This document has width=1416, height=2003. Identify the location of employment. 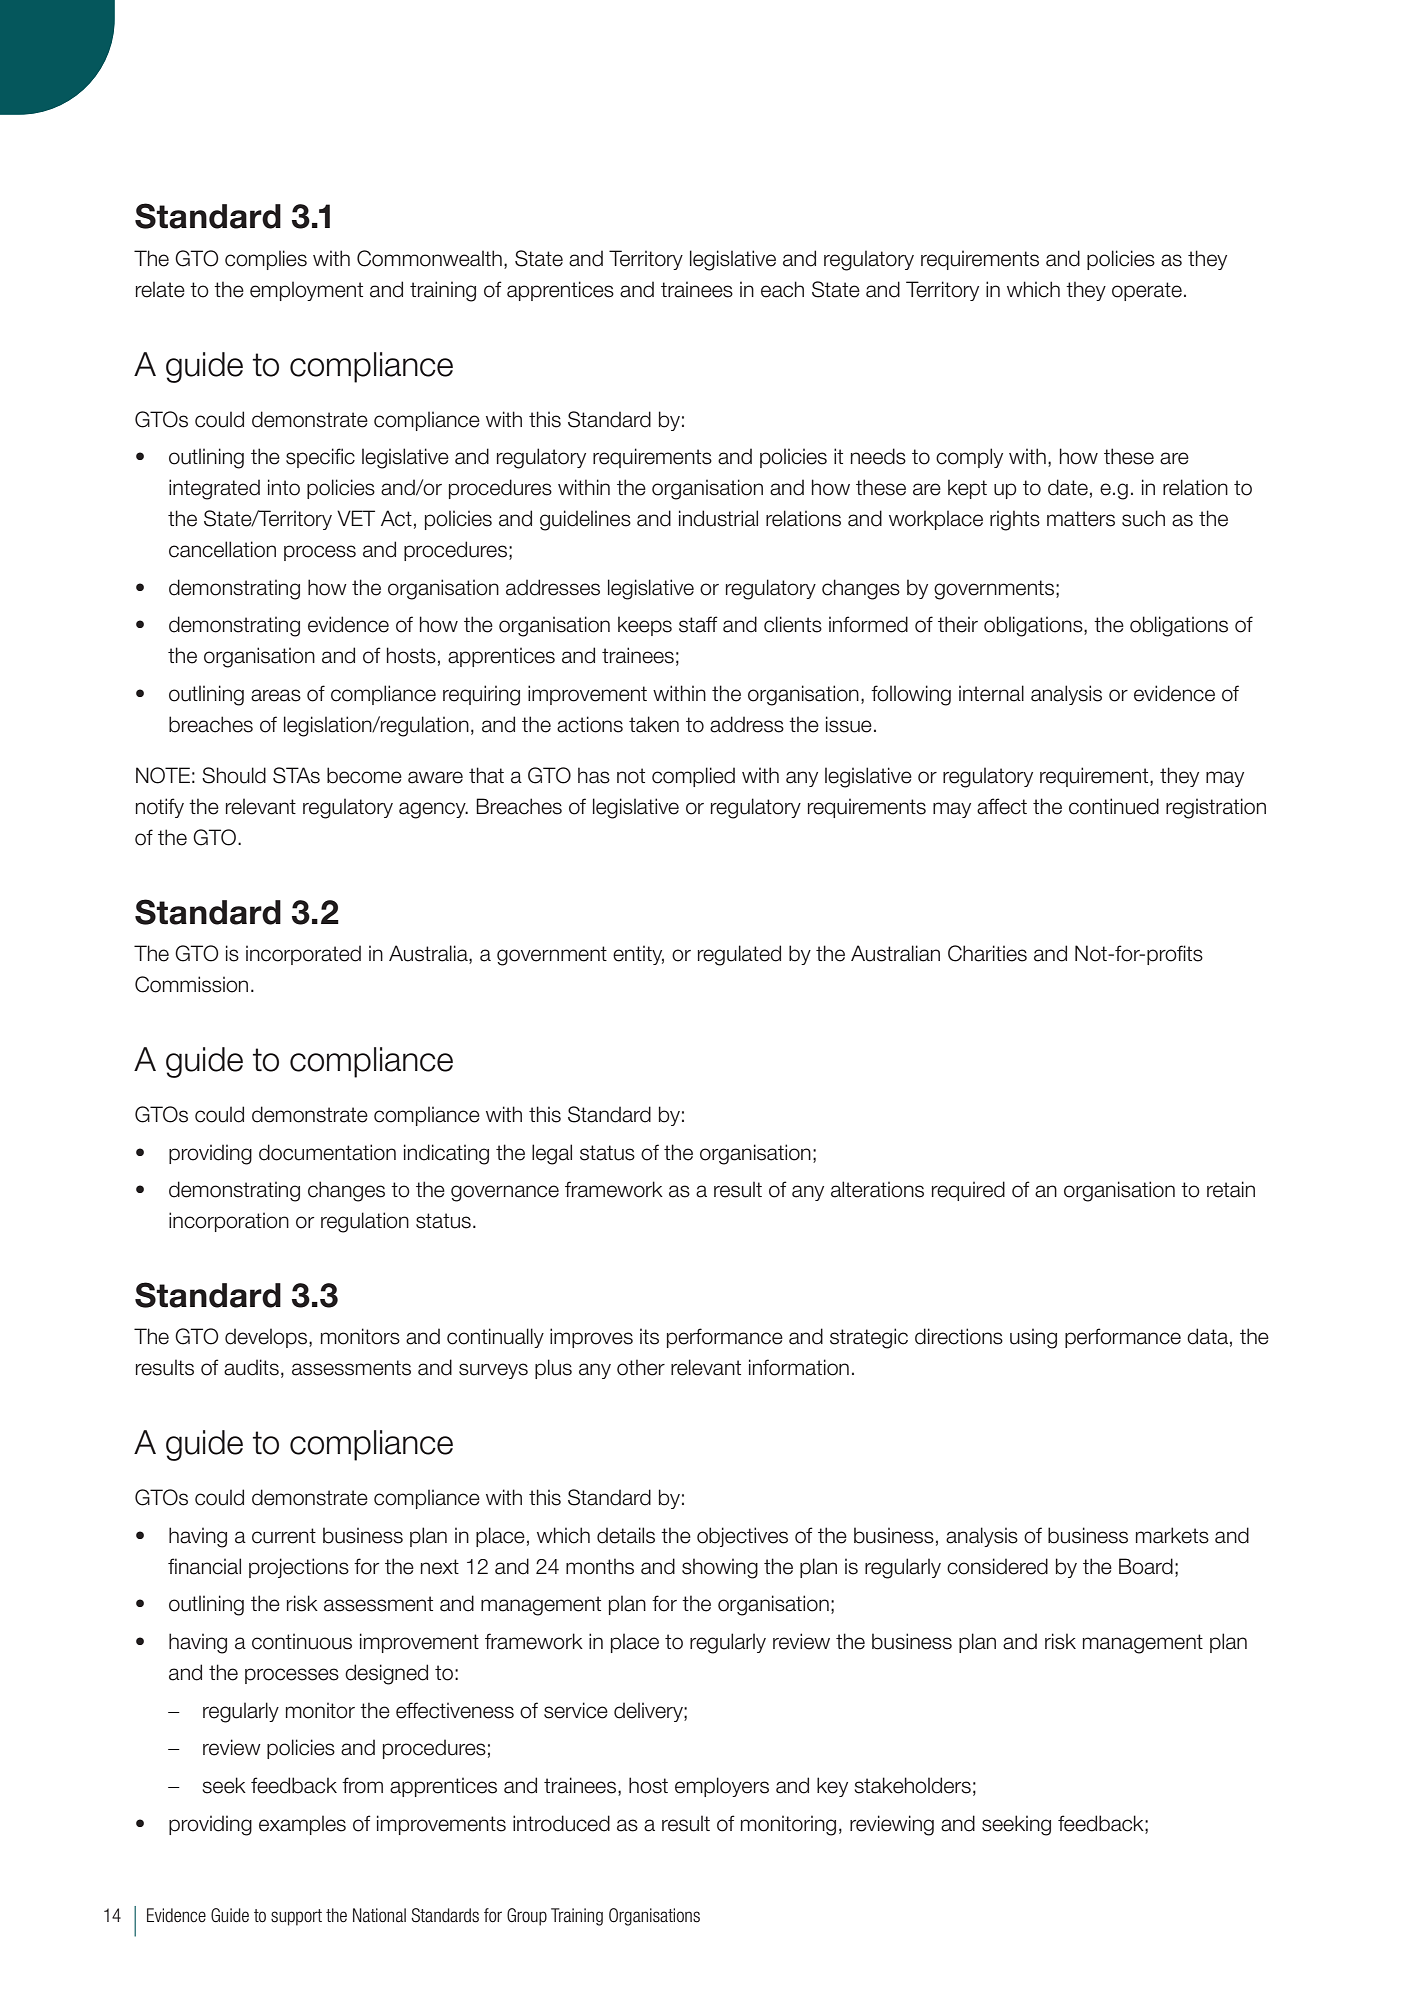
(306, 291).
